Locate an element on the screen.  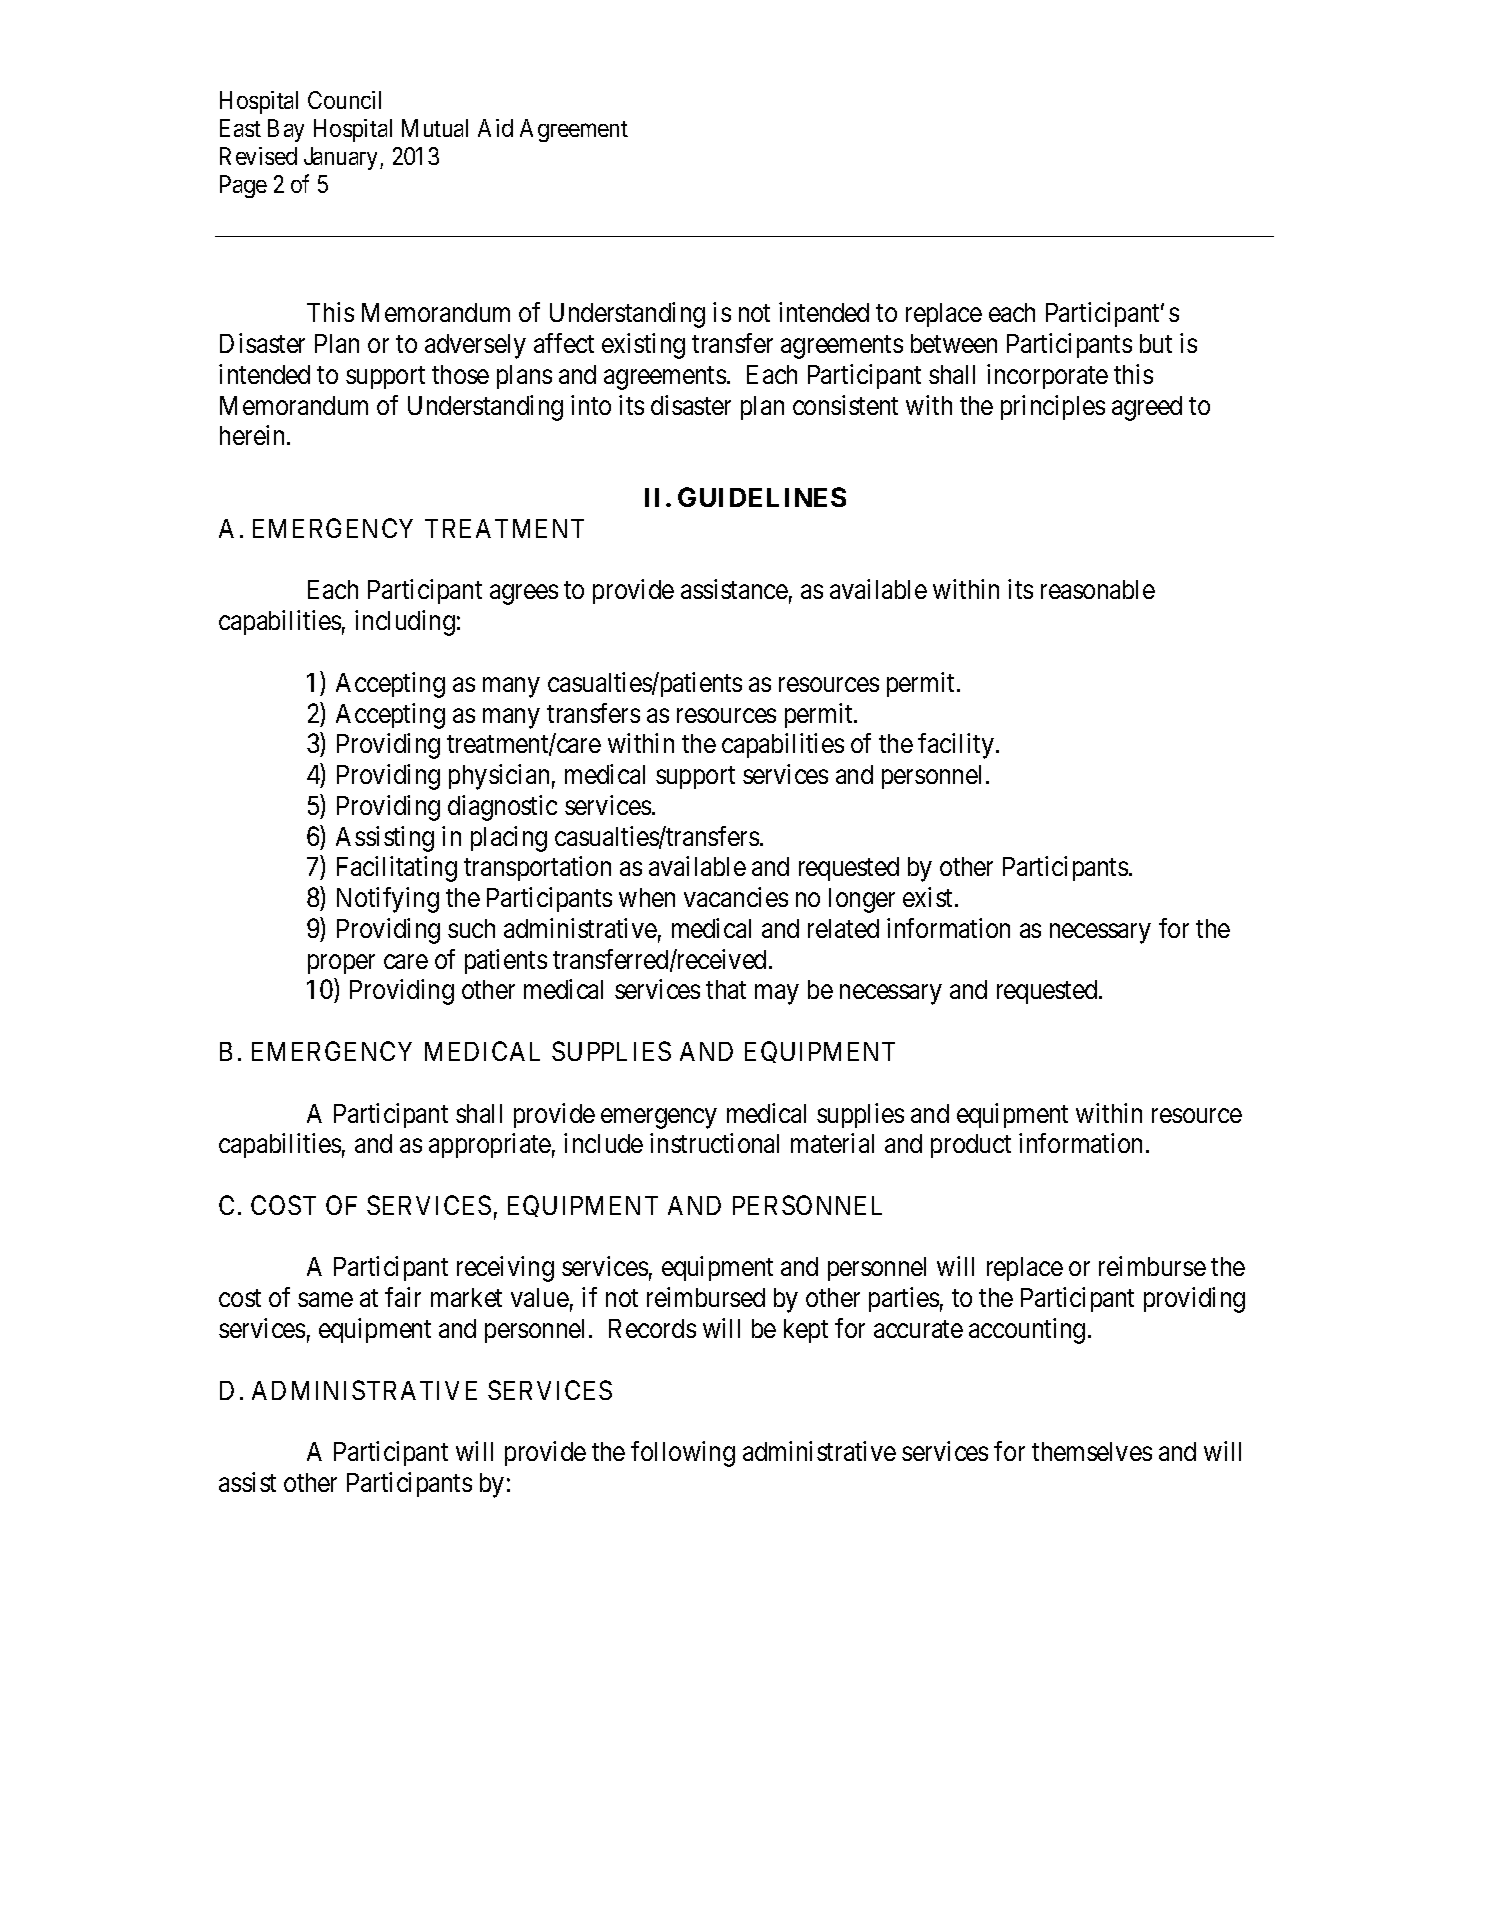
facility is located at coordinates (956, 746).
